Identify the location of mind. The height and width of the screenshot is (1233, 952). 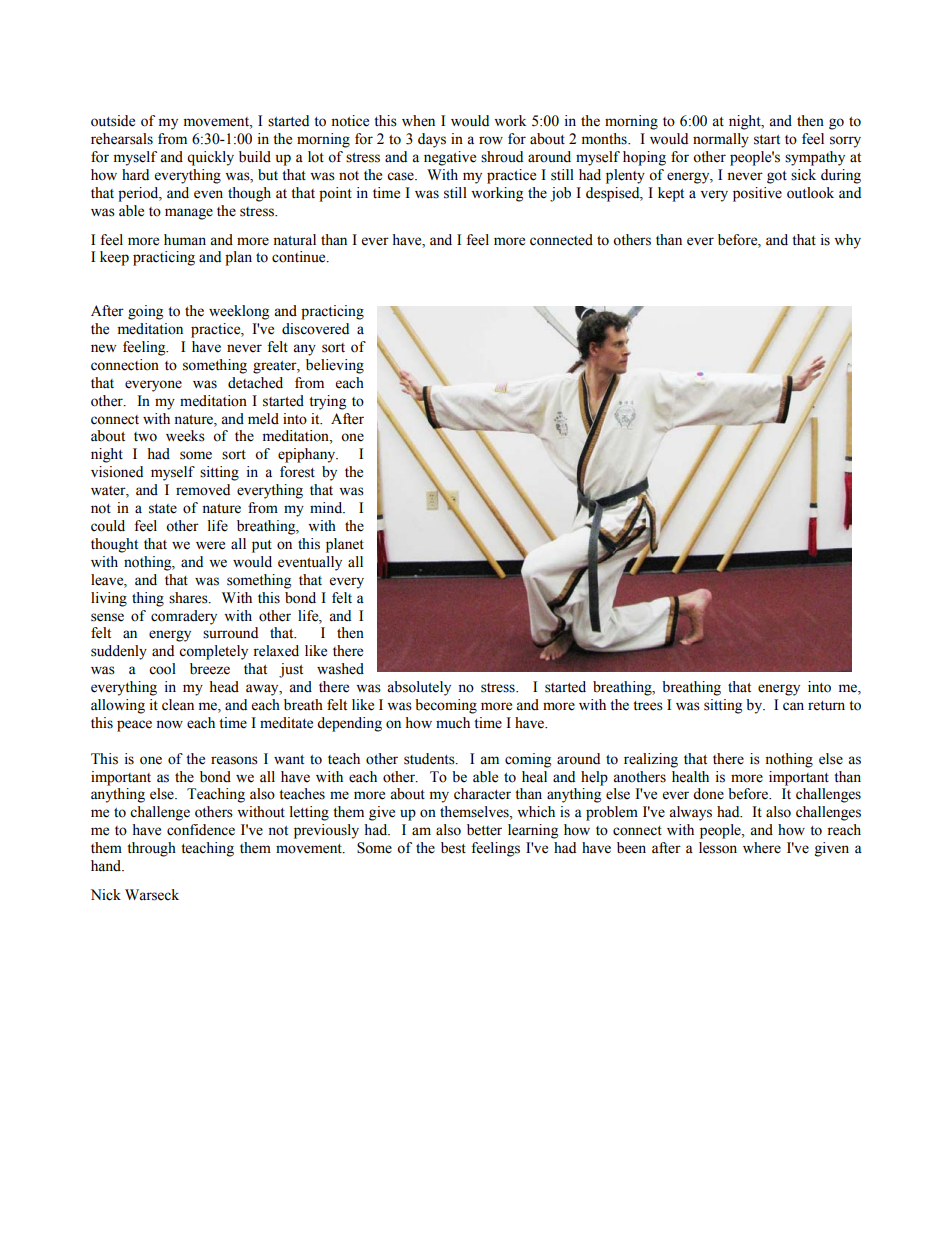
(327, 508).
